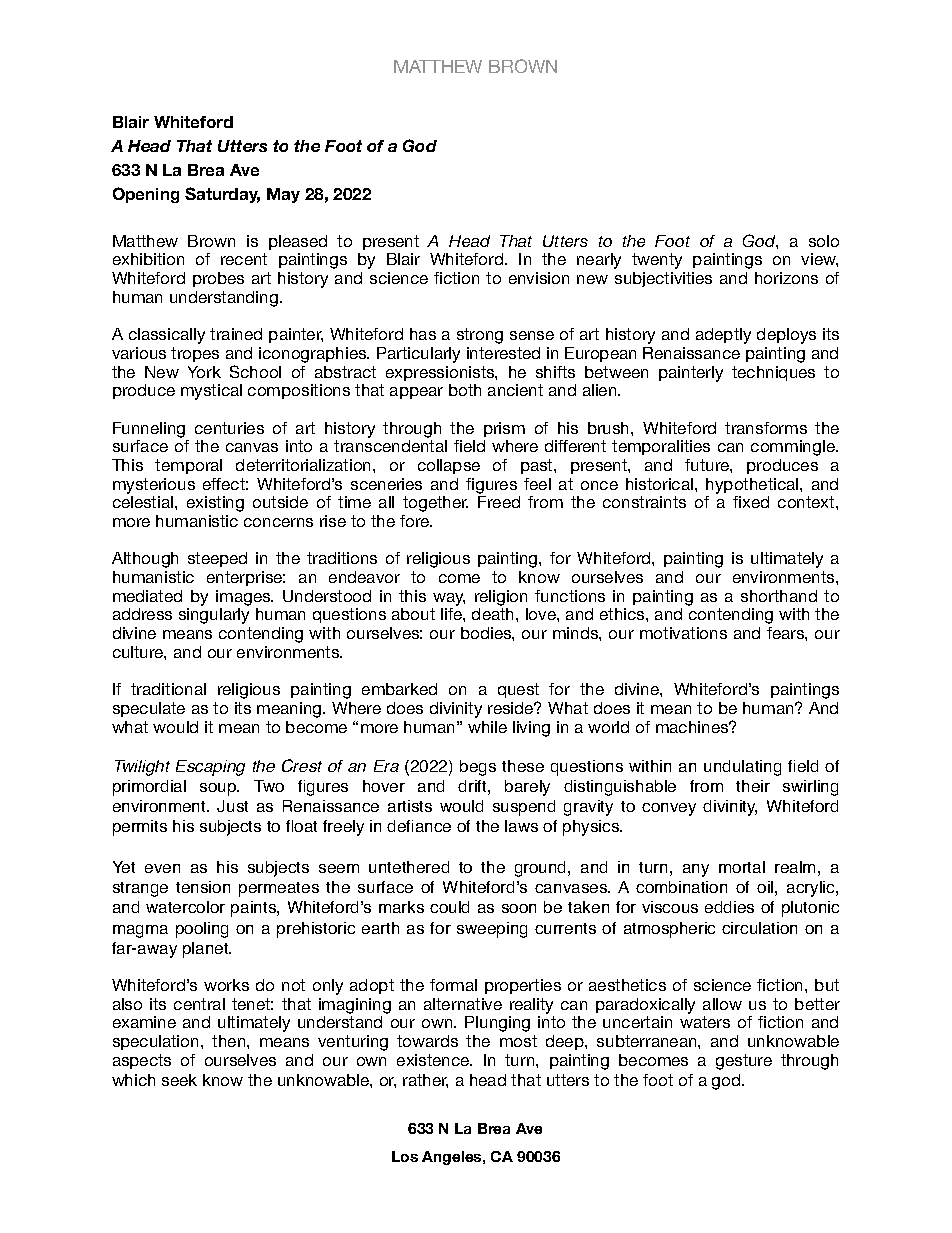  I want to click on Los, so click(405, 1156).
